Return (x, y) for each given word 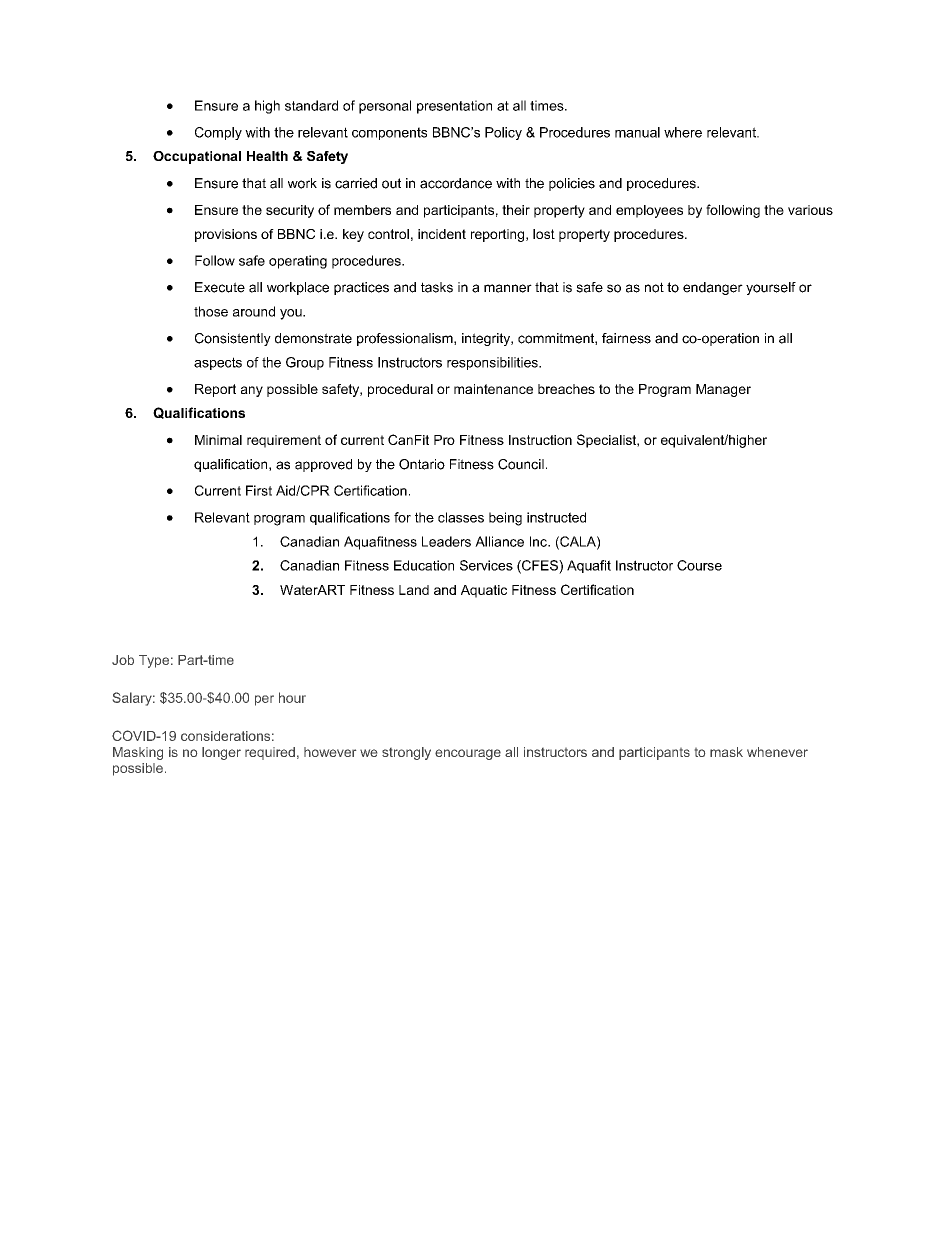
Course (699, 565)
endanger (713, 288)
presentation (454, 107)
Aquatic (484, 591)
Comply (218, 133)
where (683, 132)
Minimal (218, 440)
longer (221, 753)
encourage (468, 754)
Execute (220, 287)
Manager (723, 390)
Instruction (540, 440)
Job (123, 660)
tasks (437, 287)
